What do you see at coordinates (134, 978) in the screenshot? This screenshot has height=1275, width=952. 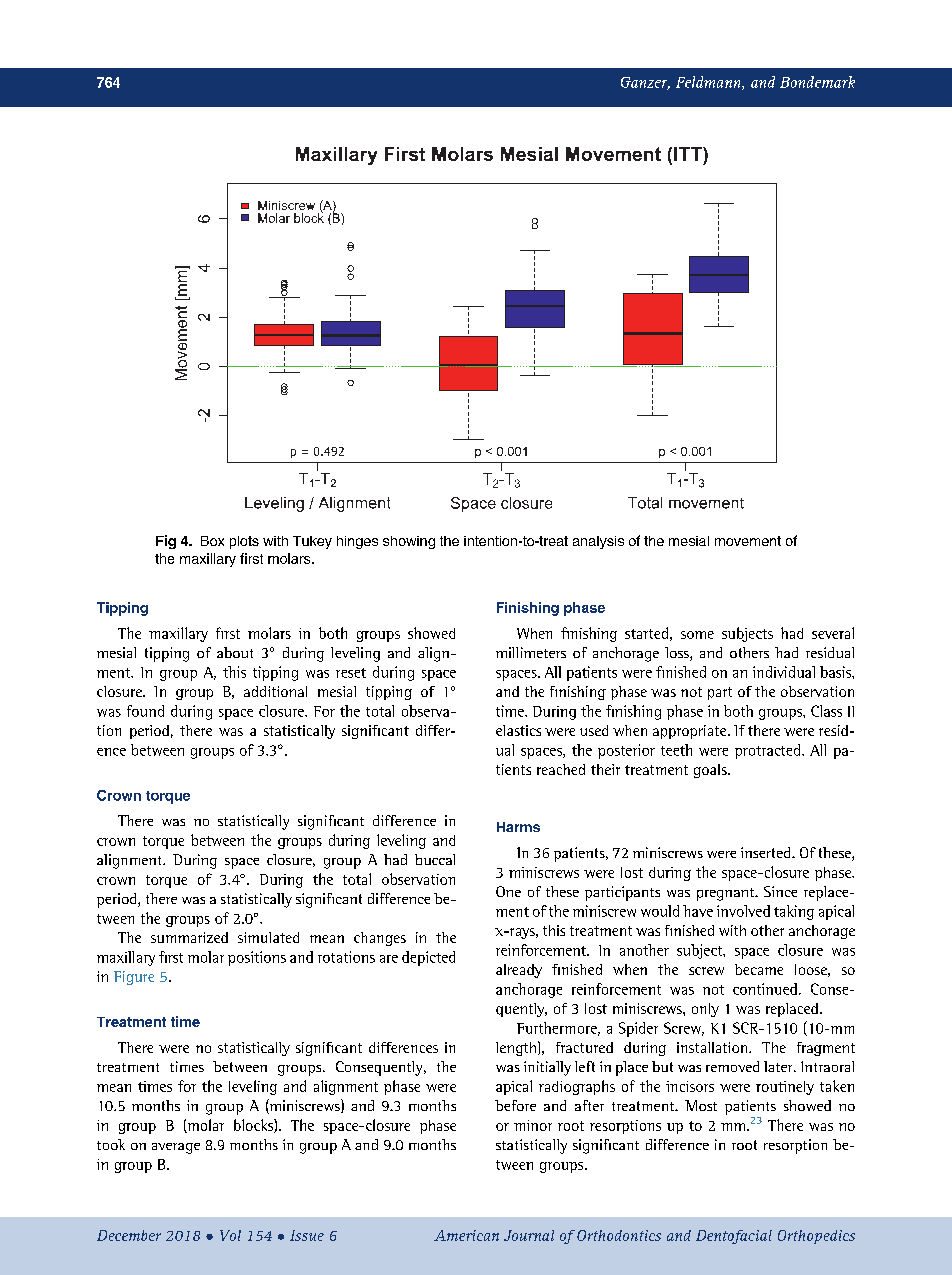 I see `Figure` at bounding box center [134, 978].
